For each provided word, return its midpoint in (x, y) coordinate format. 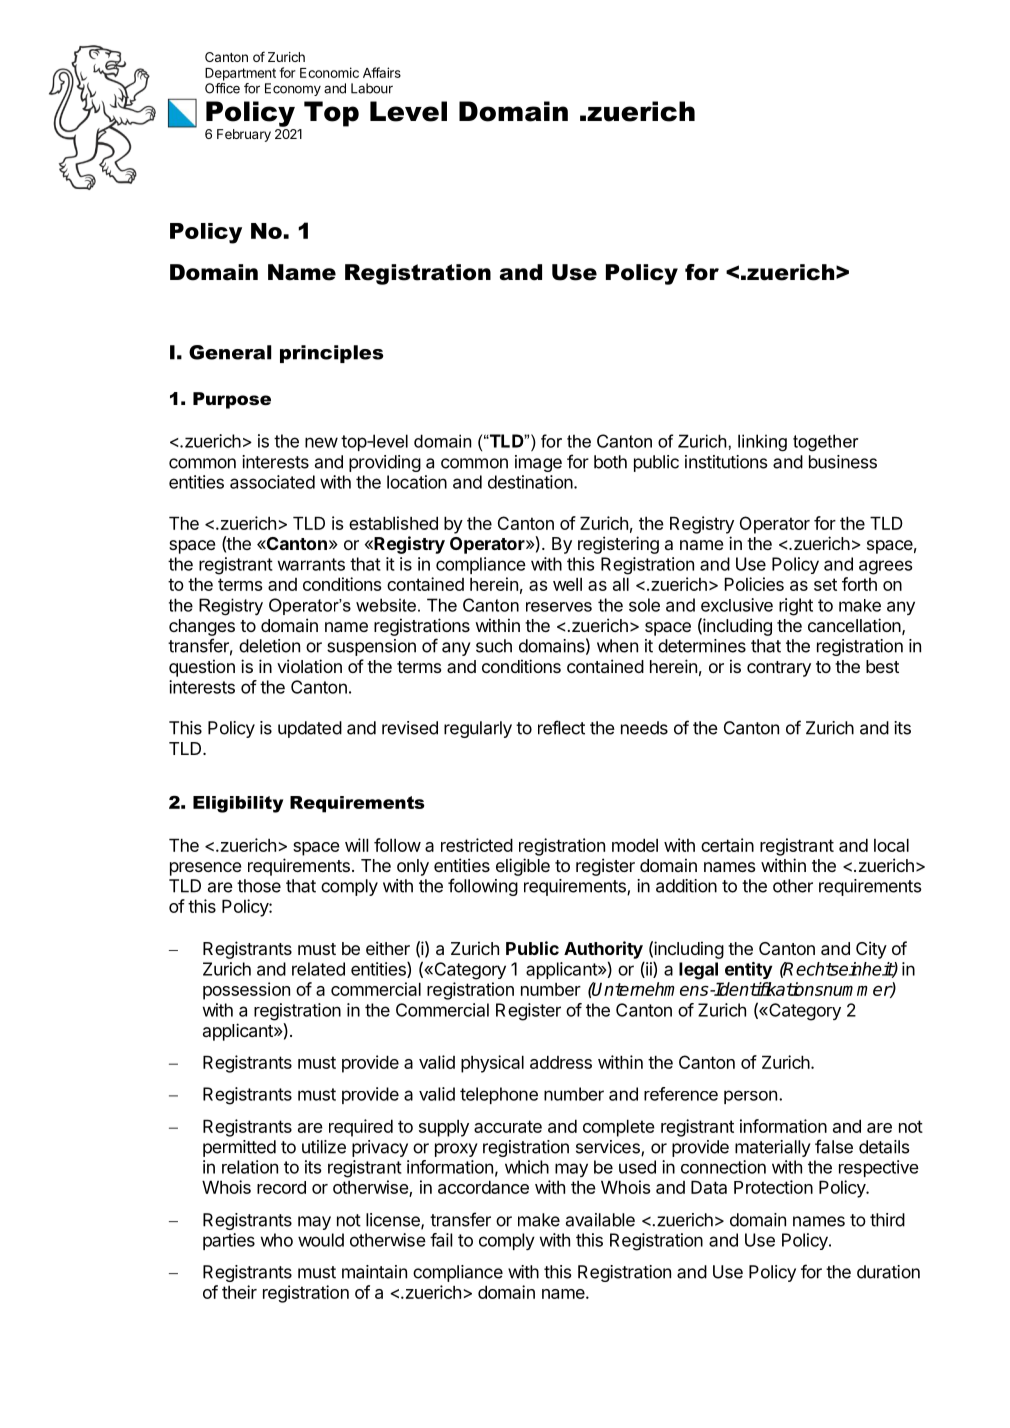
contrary (779, 669)
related (318, 969)
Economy (293, 89)
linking (762, 443)
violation (309, 666)
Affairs (382, 72)
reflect (561, 727)
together (826, 443)
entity (748, 970)
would (321, 1240)
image (538, 463)
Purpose (232, 400)
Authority (603, 950)
